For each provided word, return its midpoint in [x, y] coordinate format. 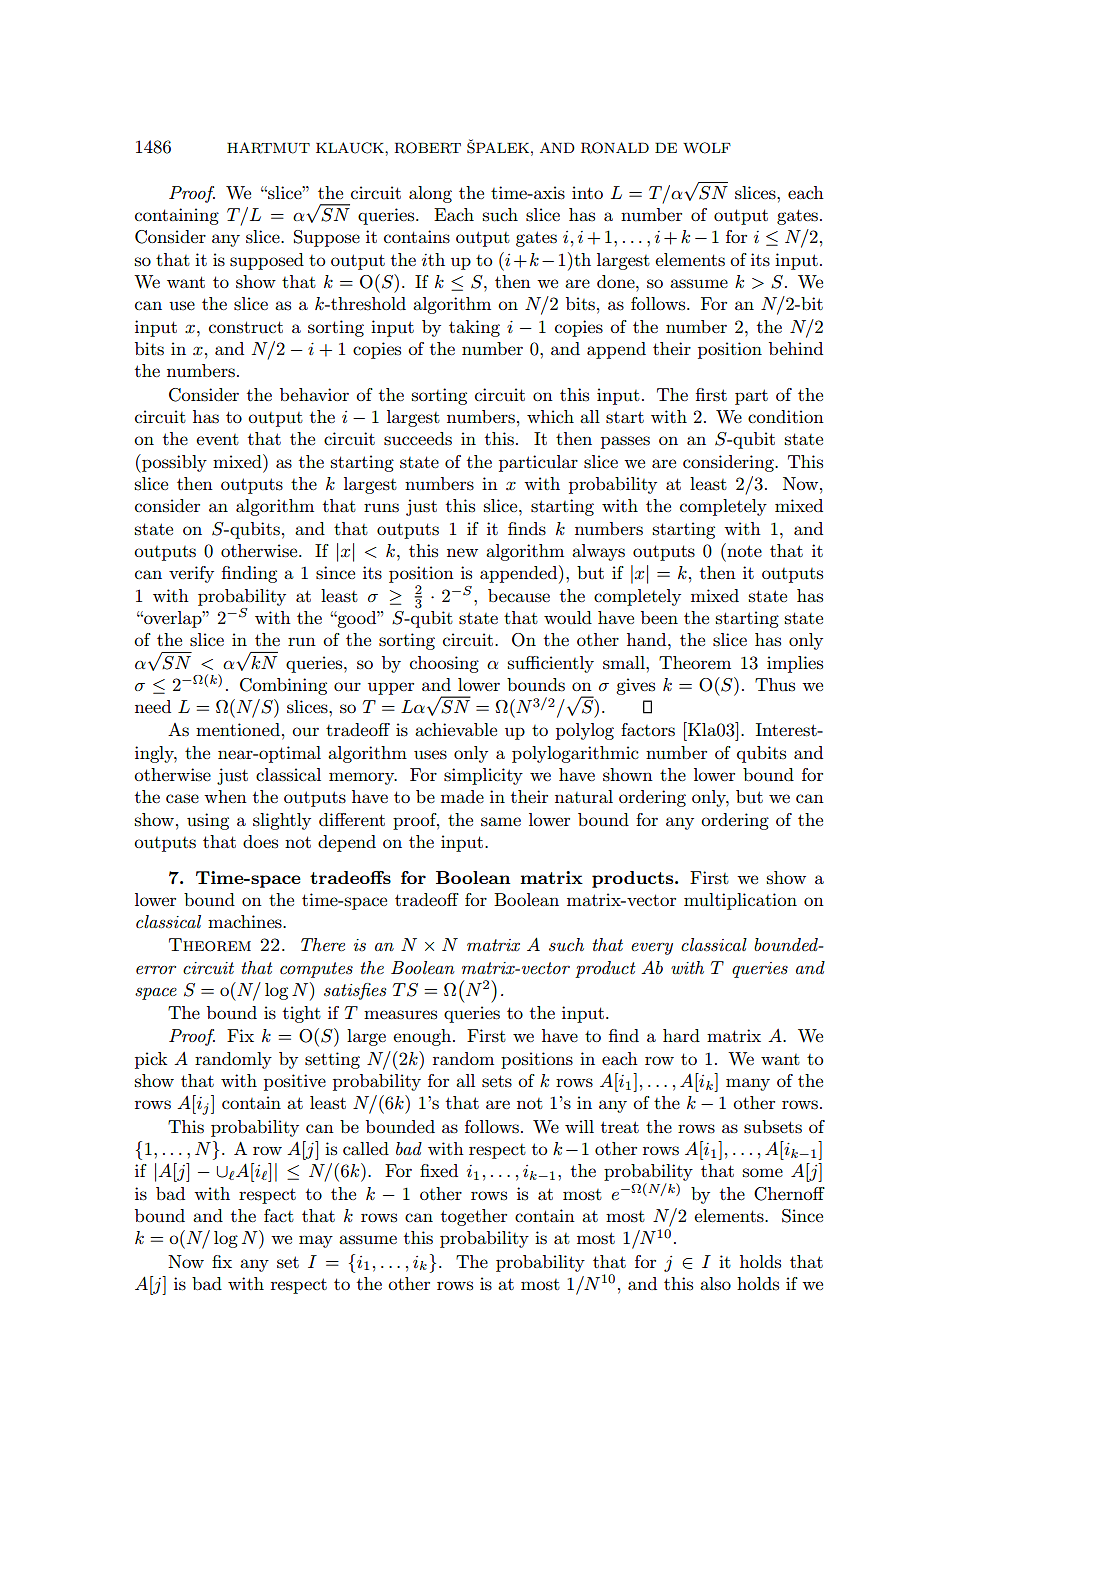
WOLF [707, 148]
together [474, 1217]
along [430, 194]
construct [246, 327]
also [715, 1283]
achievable [456, 729]
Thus [775, 684]
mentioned [238, 729]
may [316, 1241]
